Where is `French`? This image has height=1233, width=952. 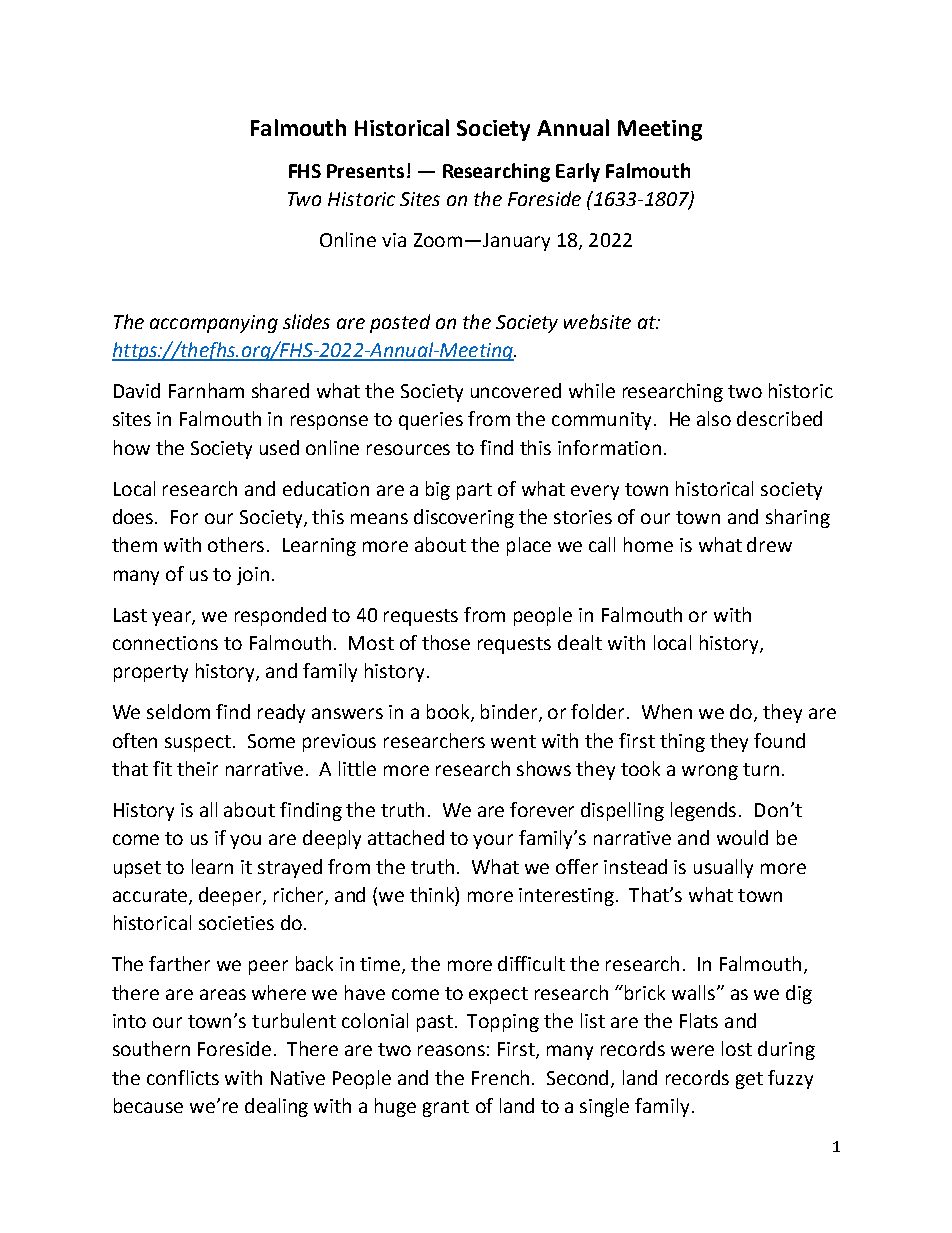
French is located at coordinates (500, 1077).
